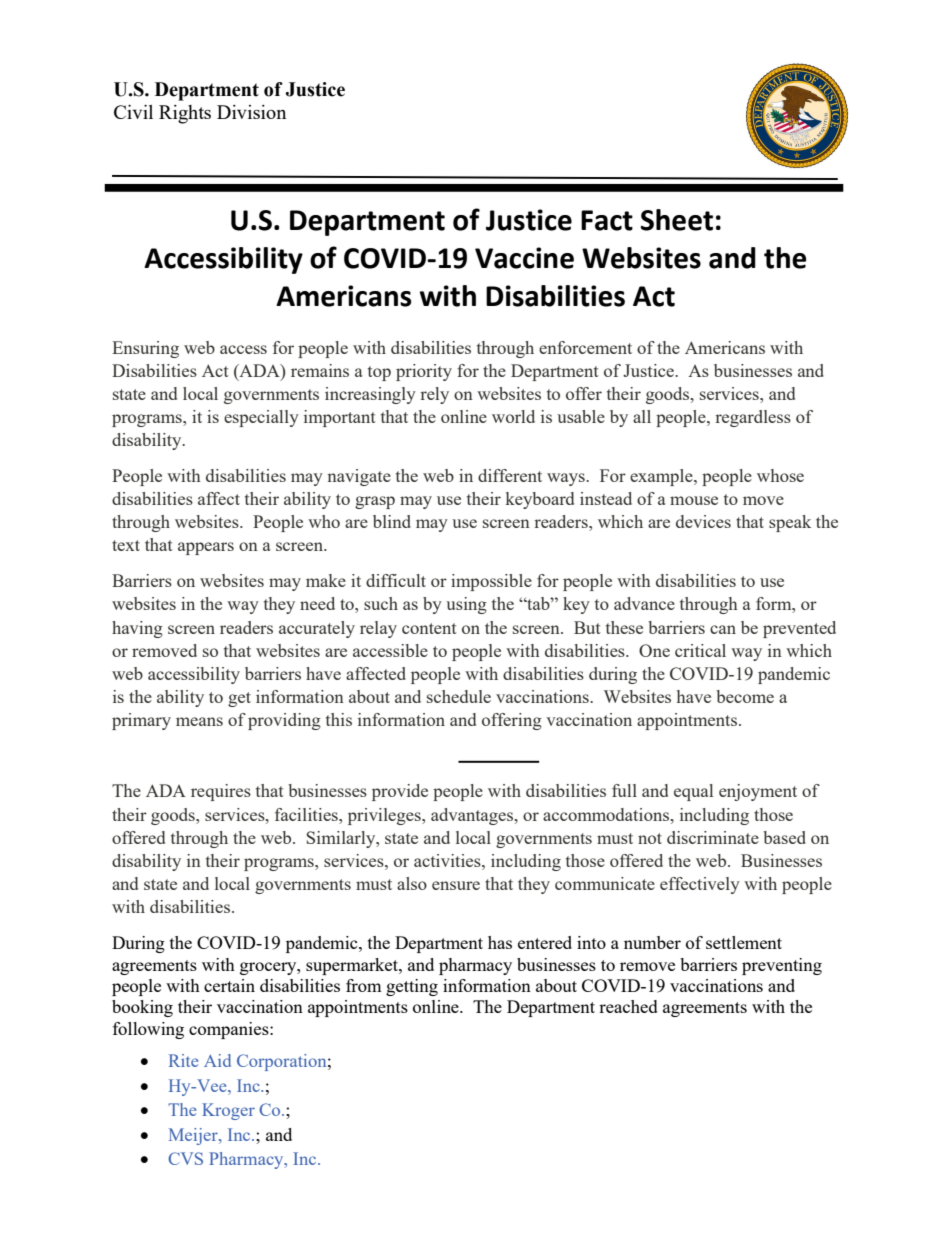 The width and height of the screenshot is (952, 1233). What do you see at coordinates (700, 650) in the screenshot?
I see `critical` at bounding box center [700, 650].
